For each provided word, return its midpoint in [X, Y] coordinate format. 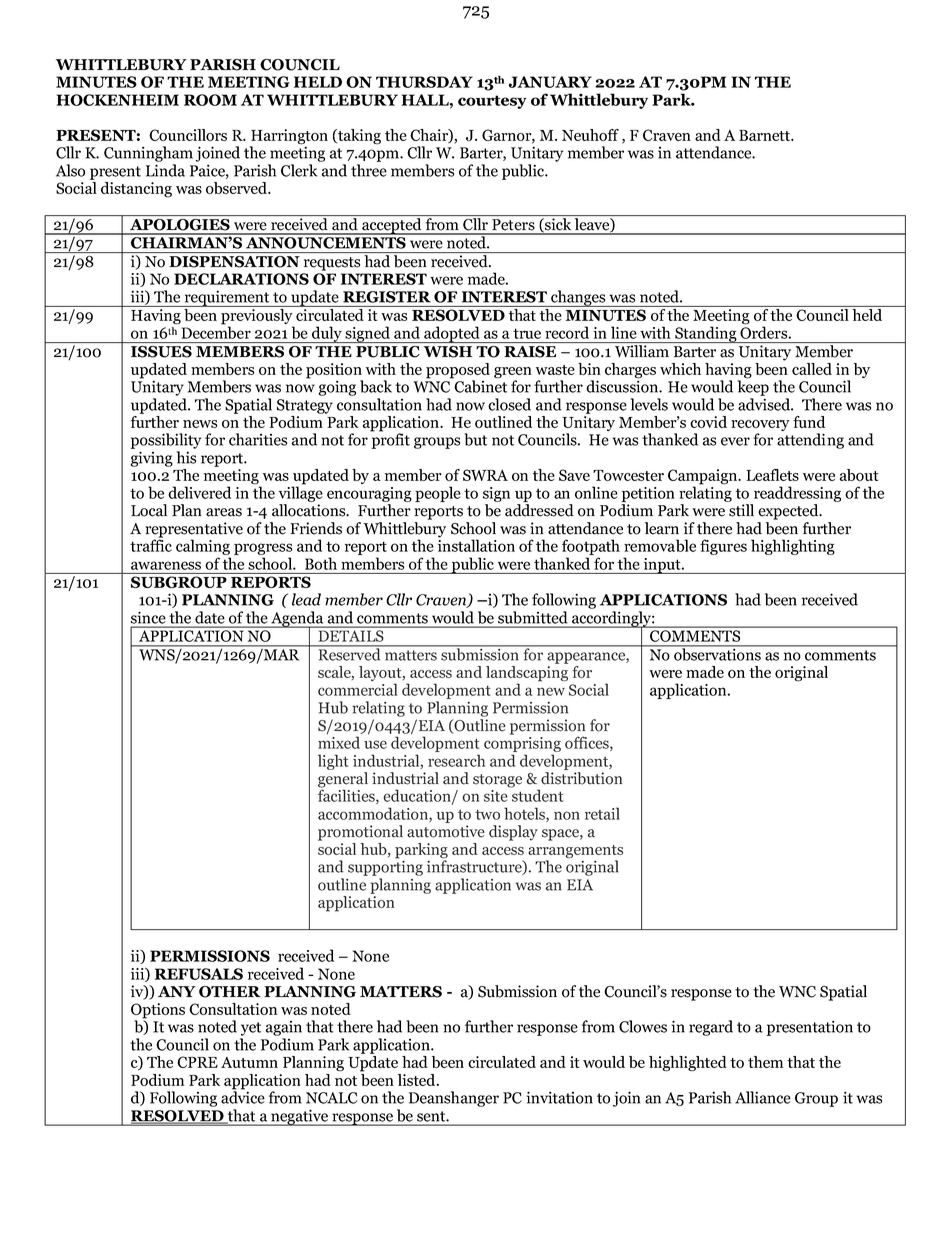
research [456, 760]
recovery [760, 427]
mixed [339, 742]
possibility [166, 441]
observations [717, 653]
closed [509, 404]
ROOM [210, 100]
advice [243, 1096]
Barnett [766, 135]
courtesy [492, 102]
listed [418, 1080]
